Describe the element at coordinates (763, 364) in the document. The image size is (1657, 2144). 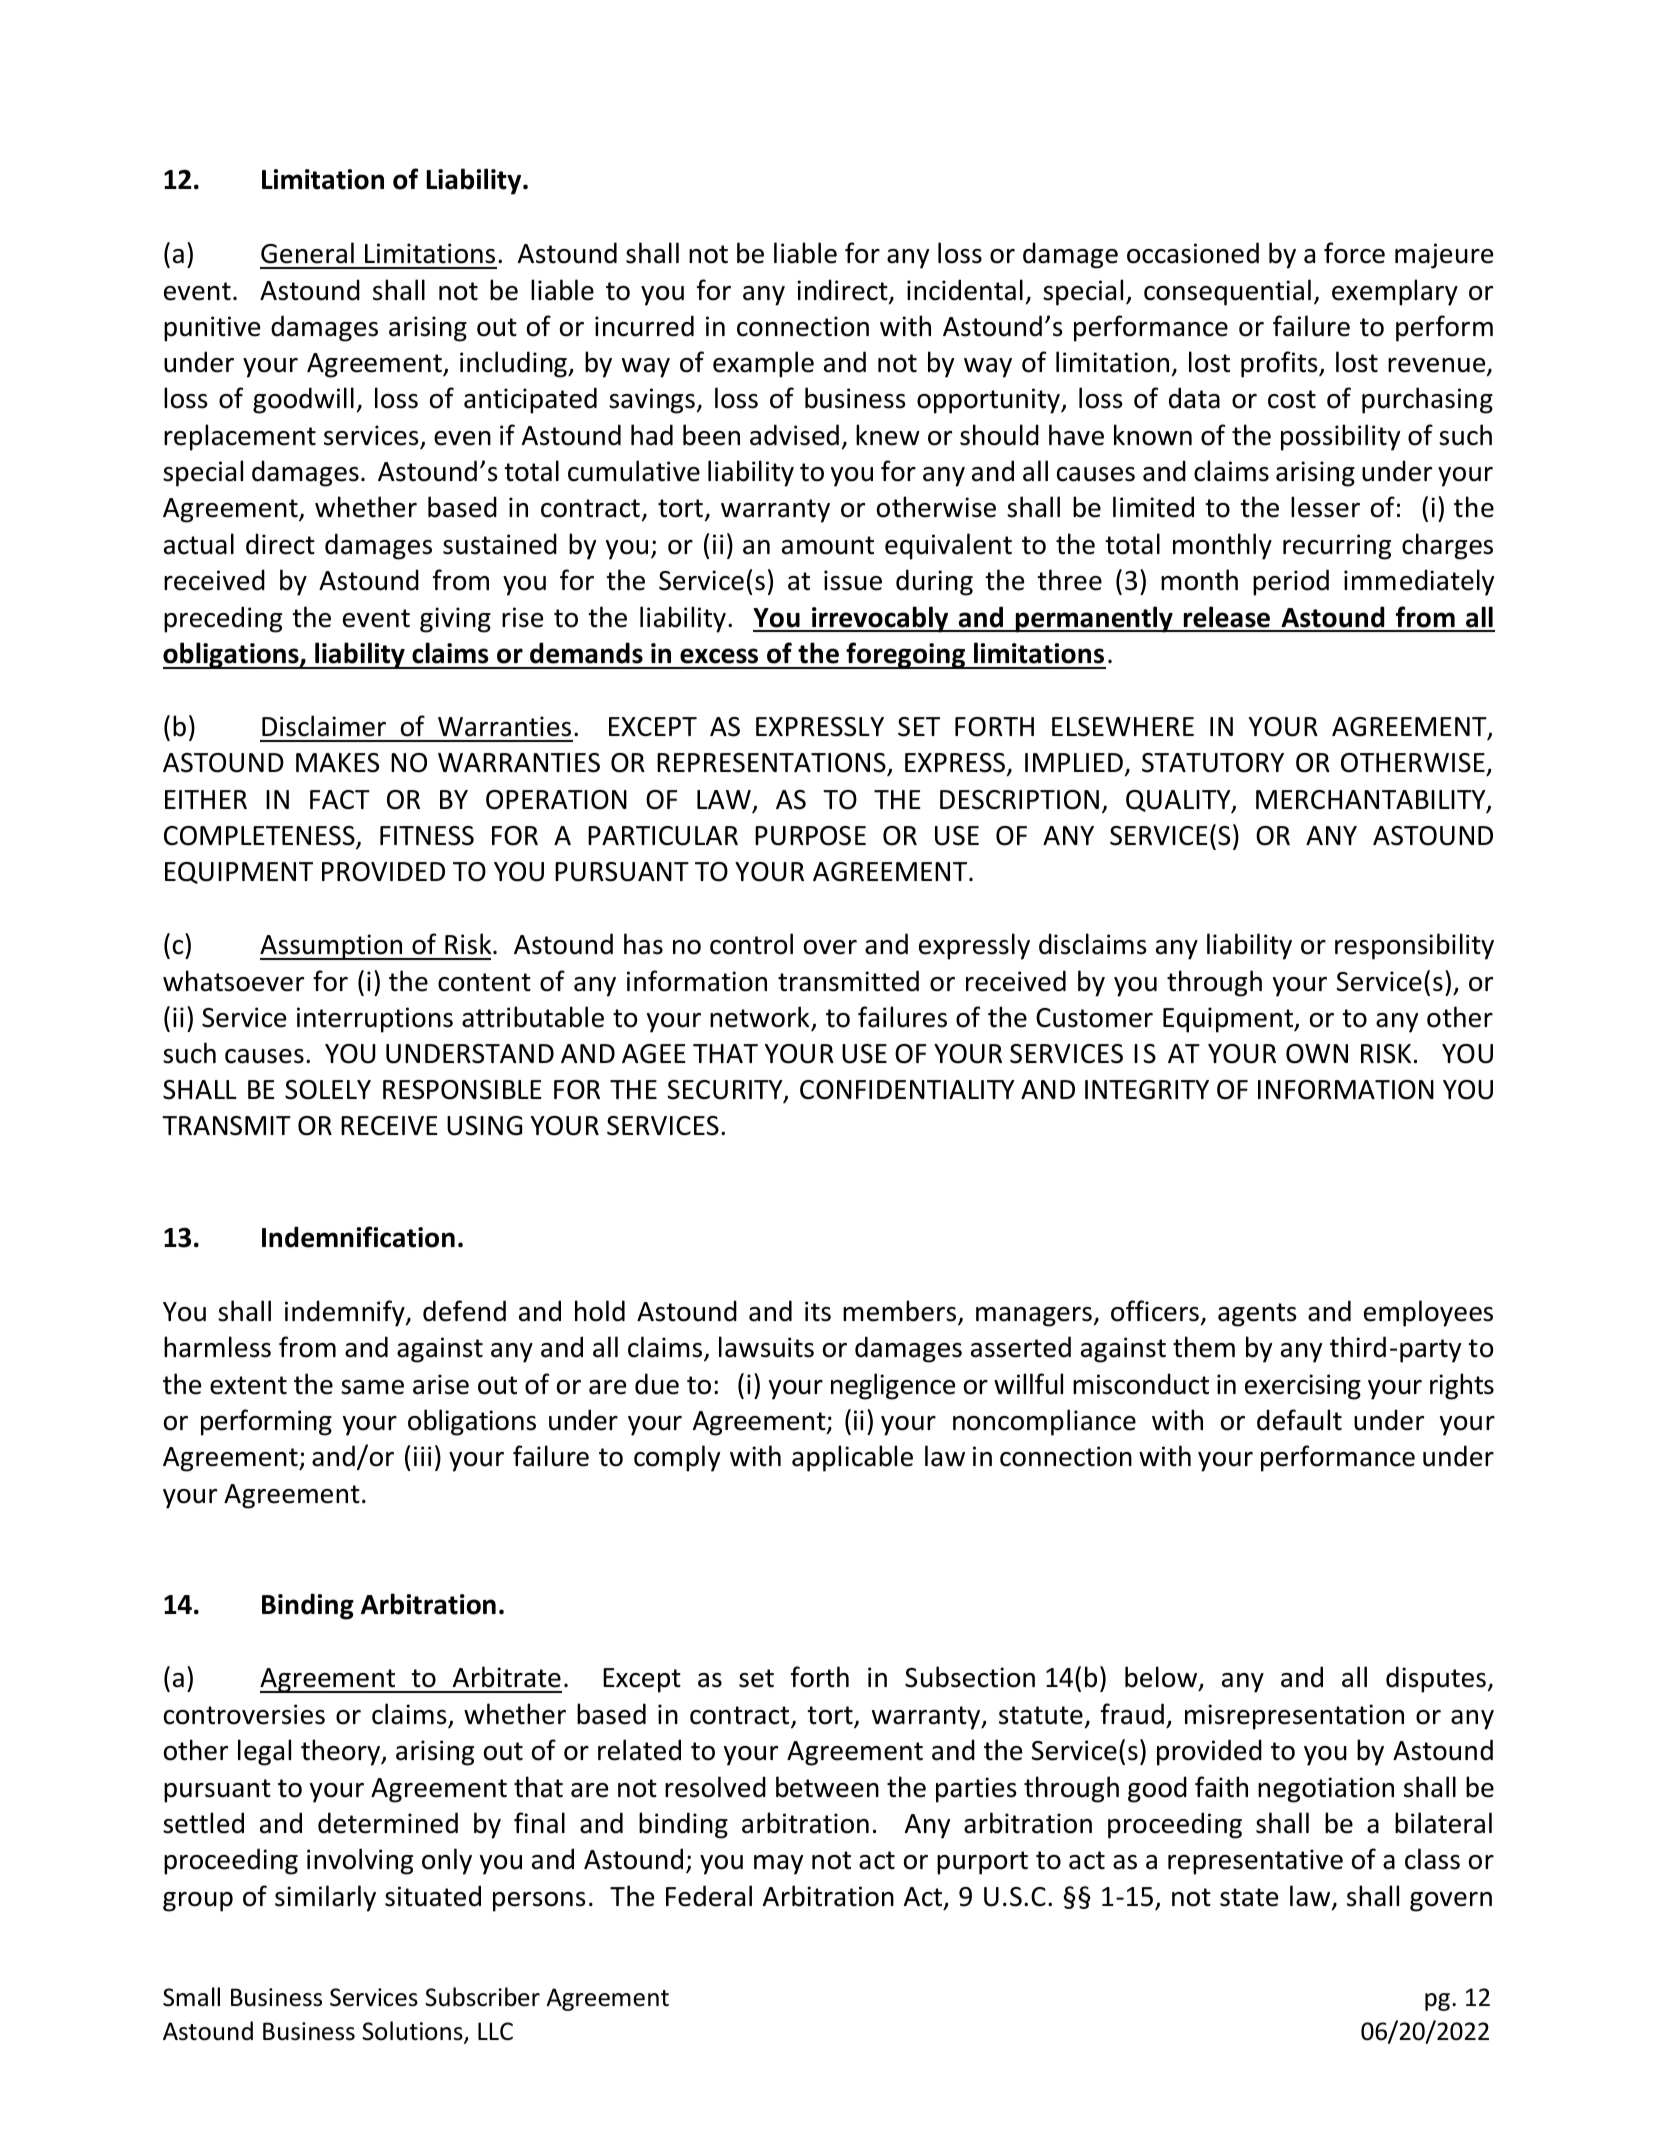
I see `example` at that location.
